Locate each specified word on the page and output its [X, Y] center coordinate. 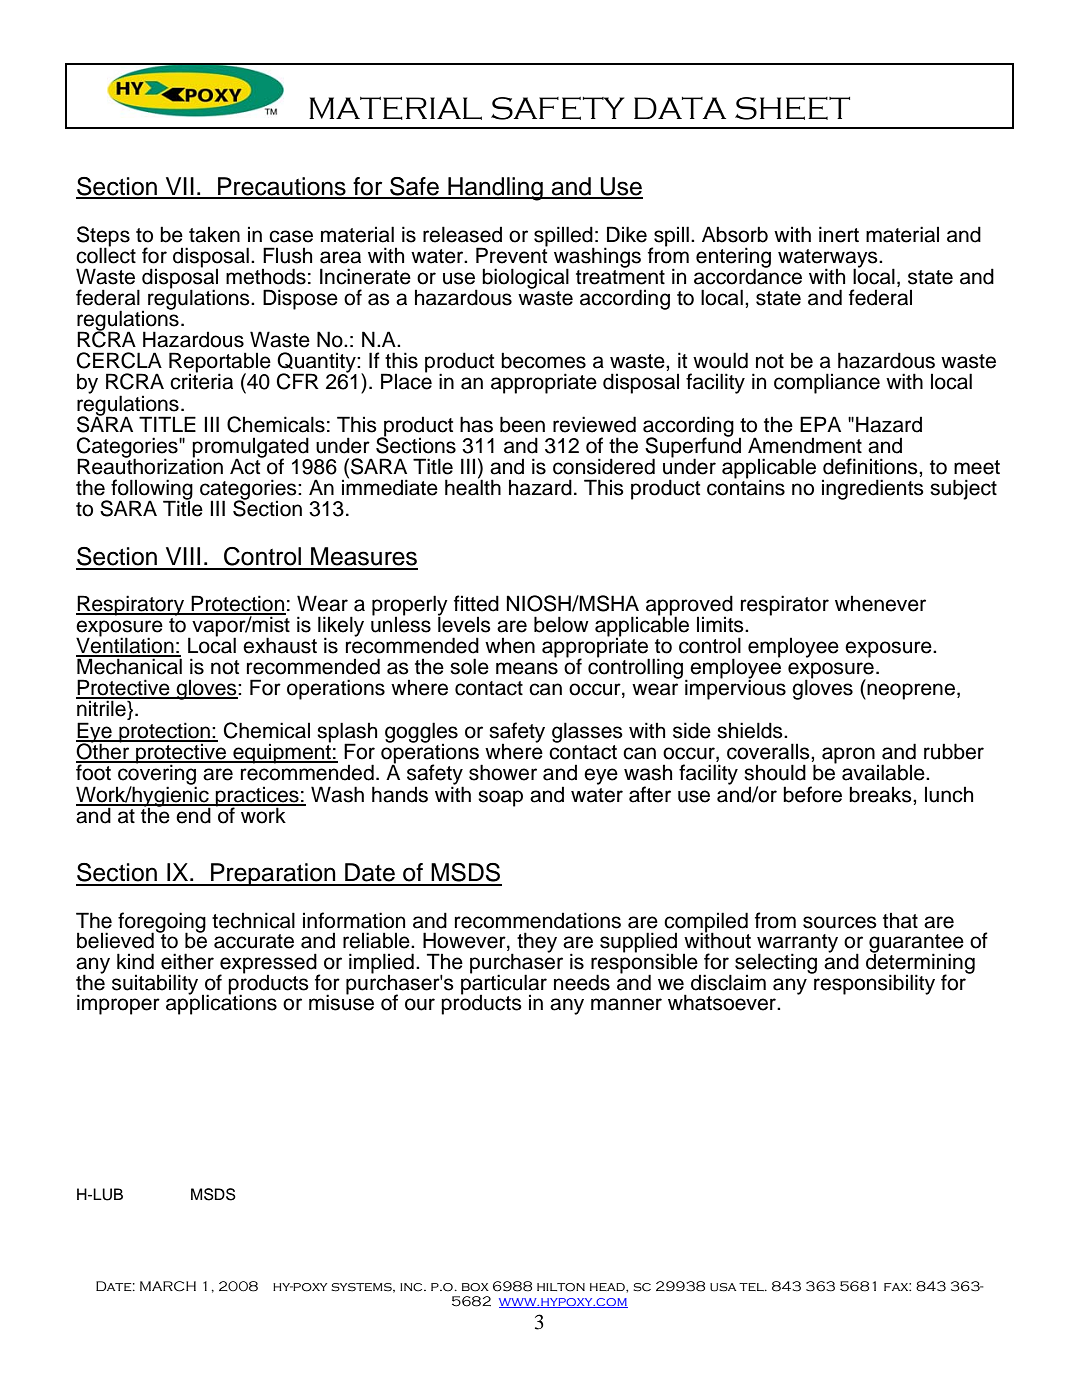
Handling [495, 189]
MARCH [168, 1286]
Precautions [282, 187]
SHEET [792, 108]
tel [752, 1287]
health [473, 487]
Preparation [273, 874]
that [900, 920]
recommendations [538, 920]
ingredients [873, 489]
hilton [561, 1287]
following [151, 490]
